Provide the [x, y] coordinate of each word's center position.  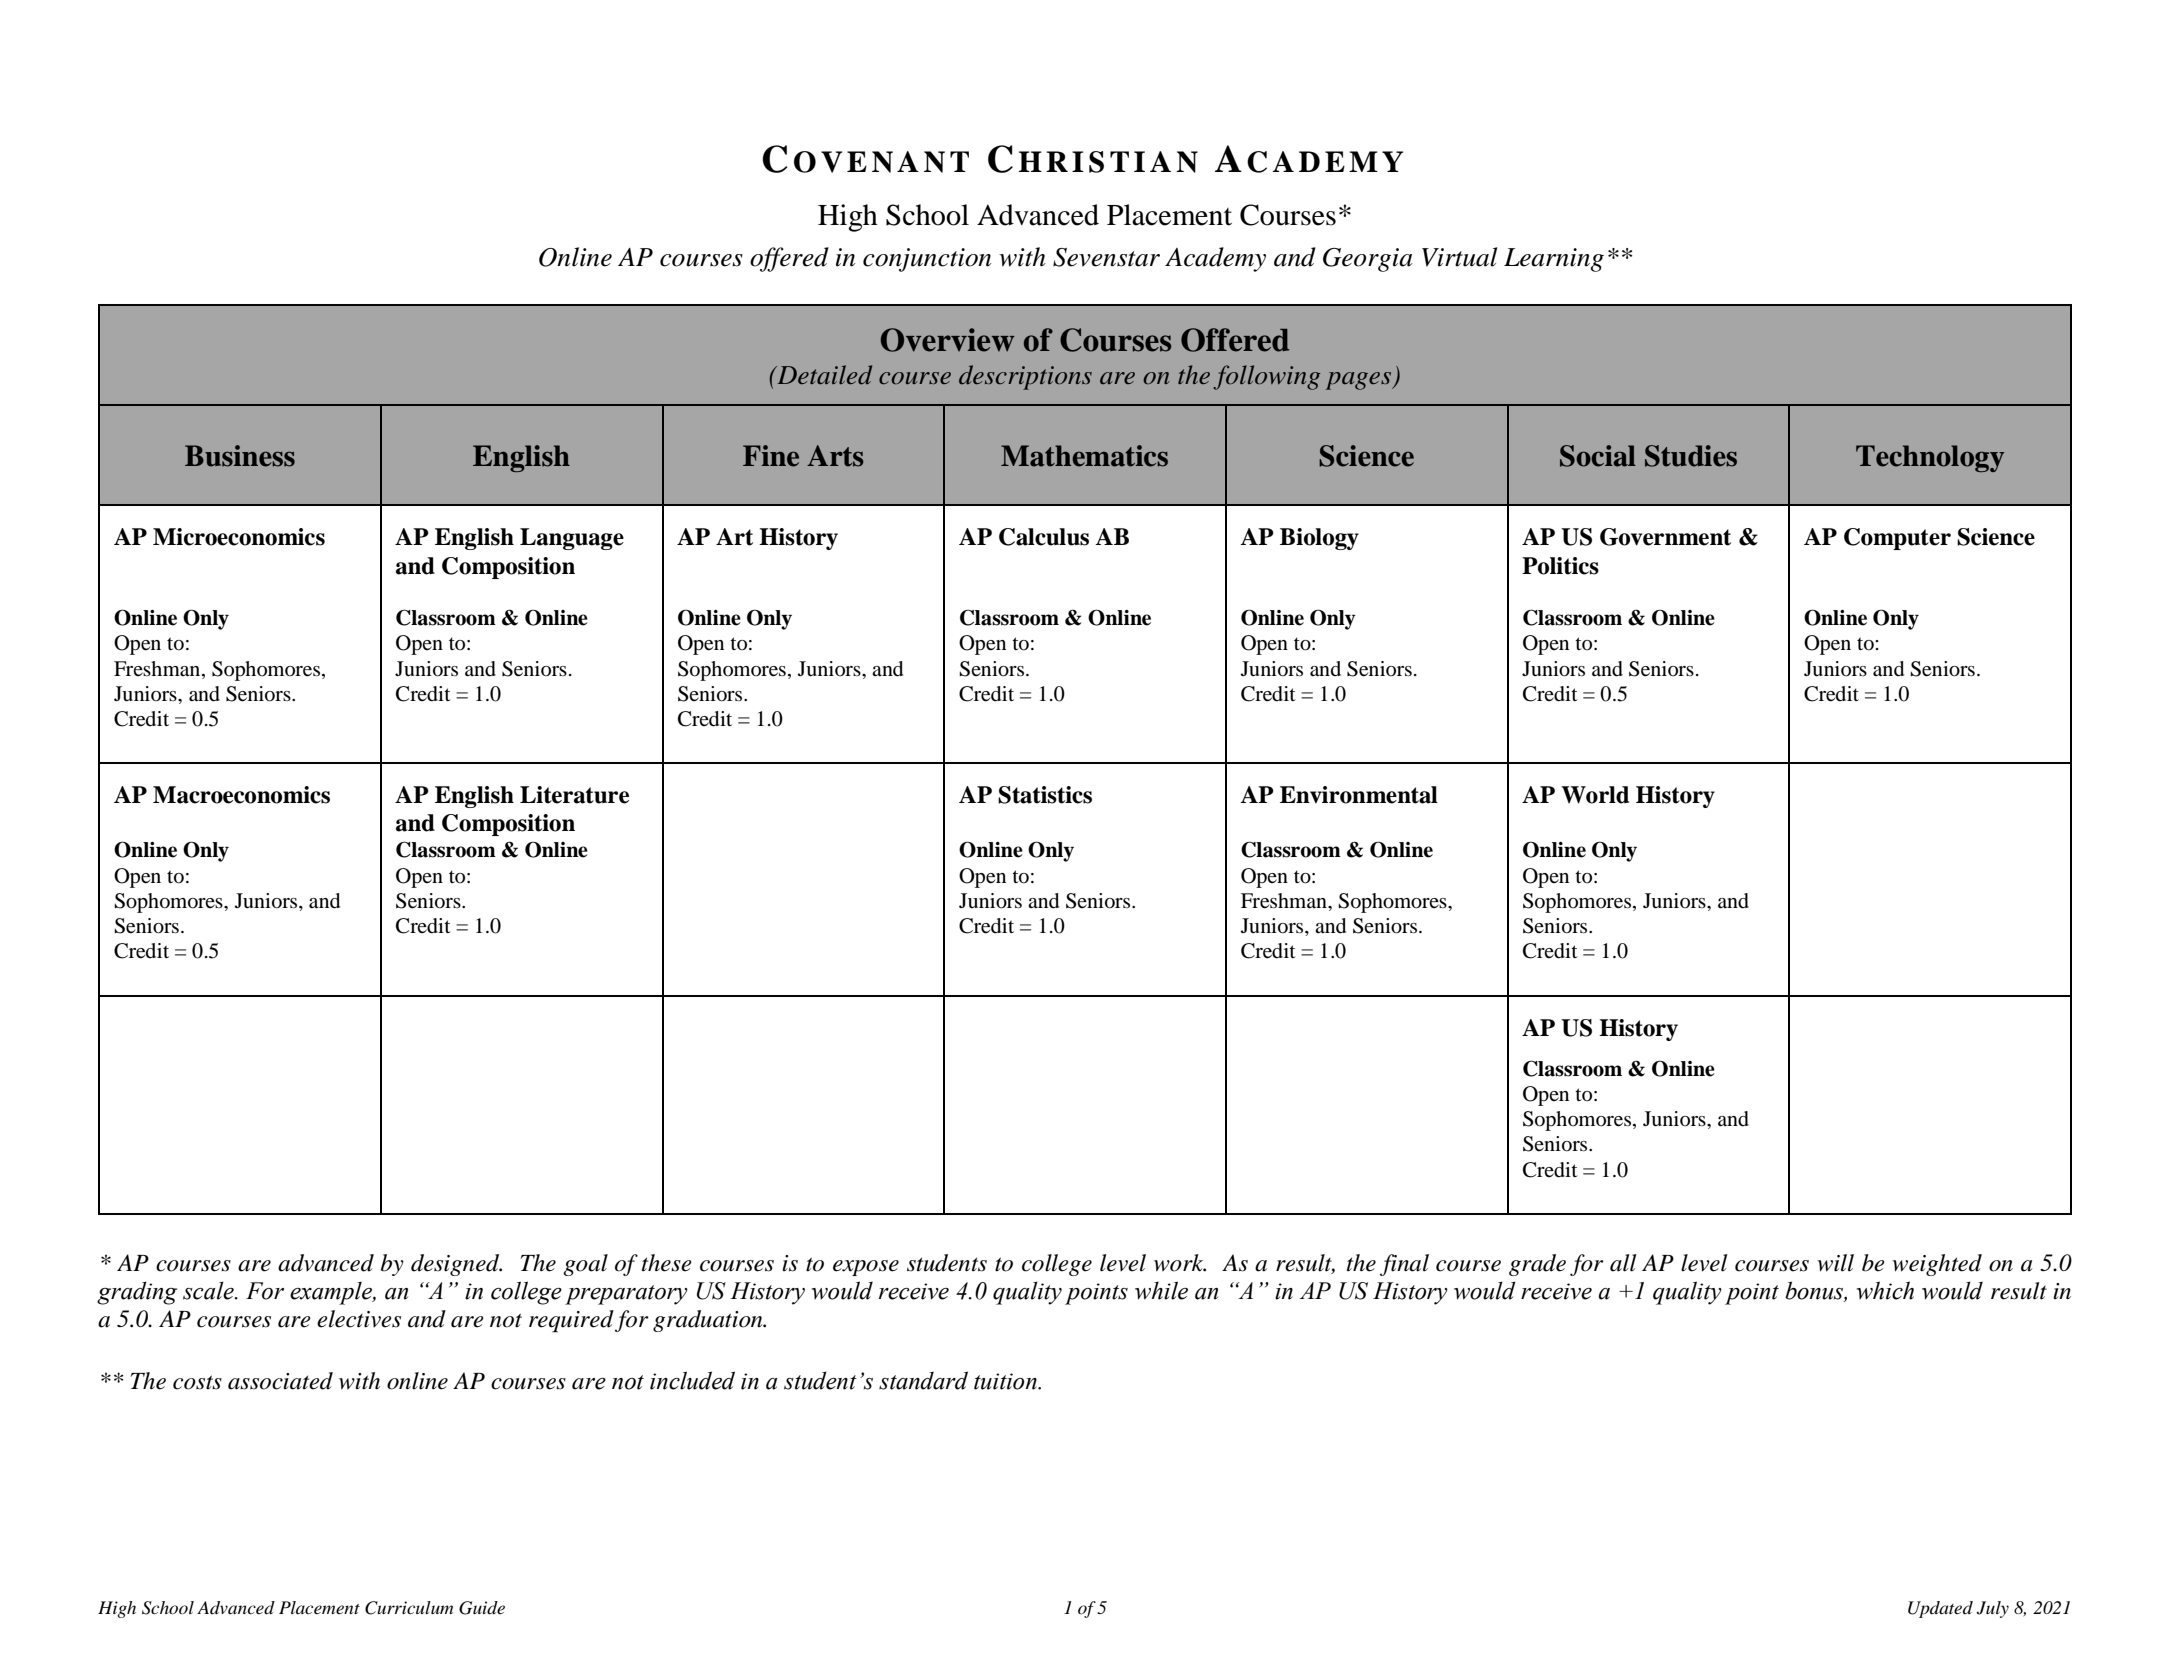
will [1835, 1263]
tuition [1006, 1381]
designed [456, 1265]
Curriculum [409, 1608]
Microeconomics [239, 537]
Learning [1554, 260]
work [1180, 1263]
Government [1665, 537]
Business [240, 456]
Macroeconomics [241, 795]
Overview [948, 340]
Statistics [1045, 795]
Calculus [1044, 537]
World [1595, 795]
